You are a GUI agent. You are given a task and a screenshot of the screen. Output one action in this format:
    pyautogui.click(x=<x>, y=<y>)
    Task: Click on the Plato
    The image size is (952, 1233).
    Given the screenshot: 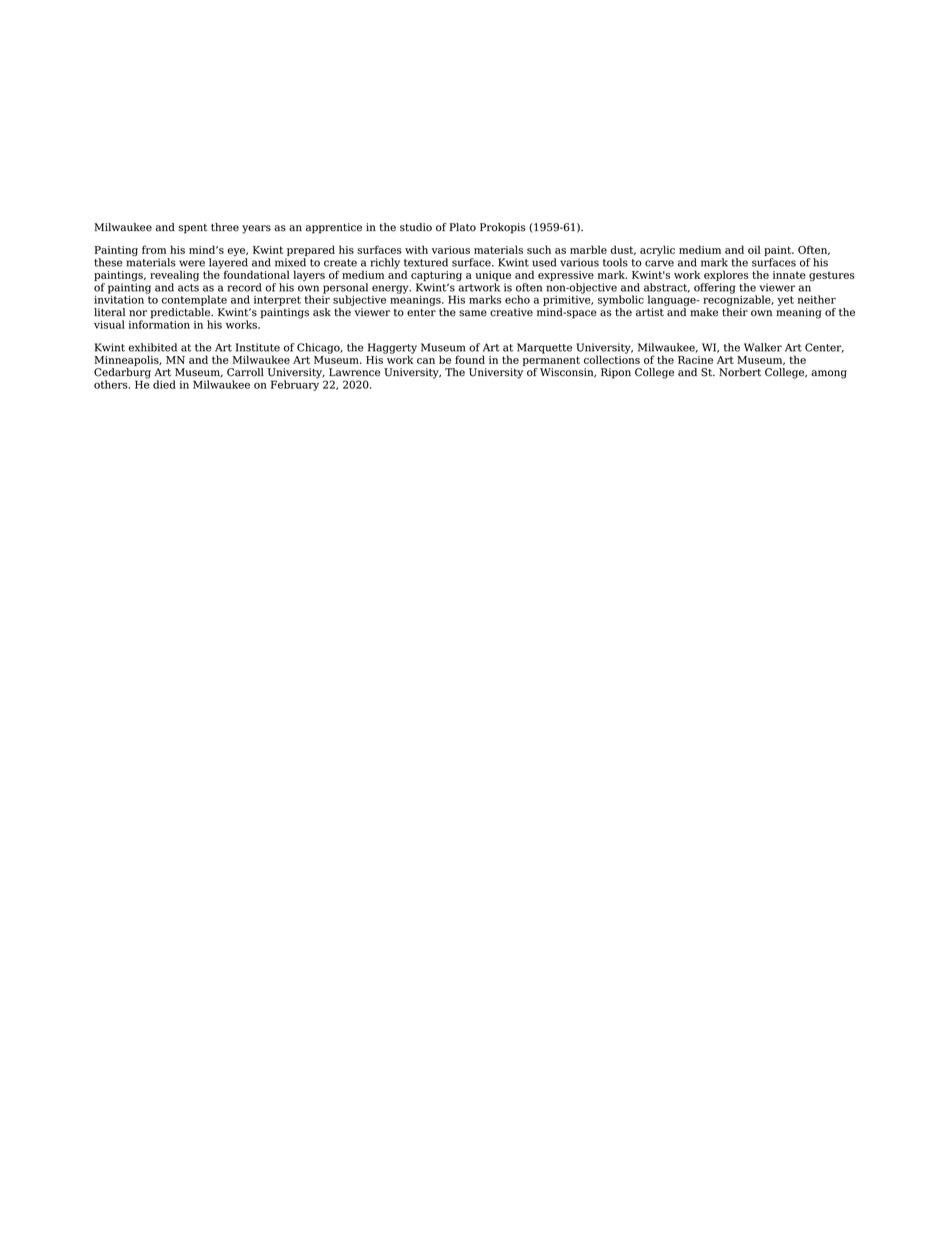 What is the action you would take?
    pyautogui.click(x=462, y=227)
